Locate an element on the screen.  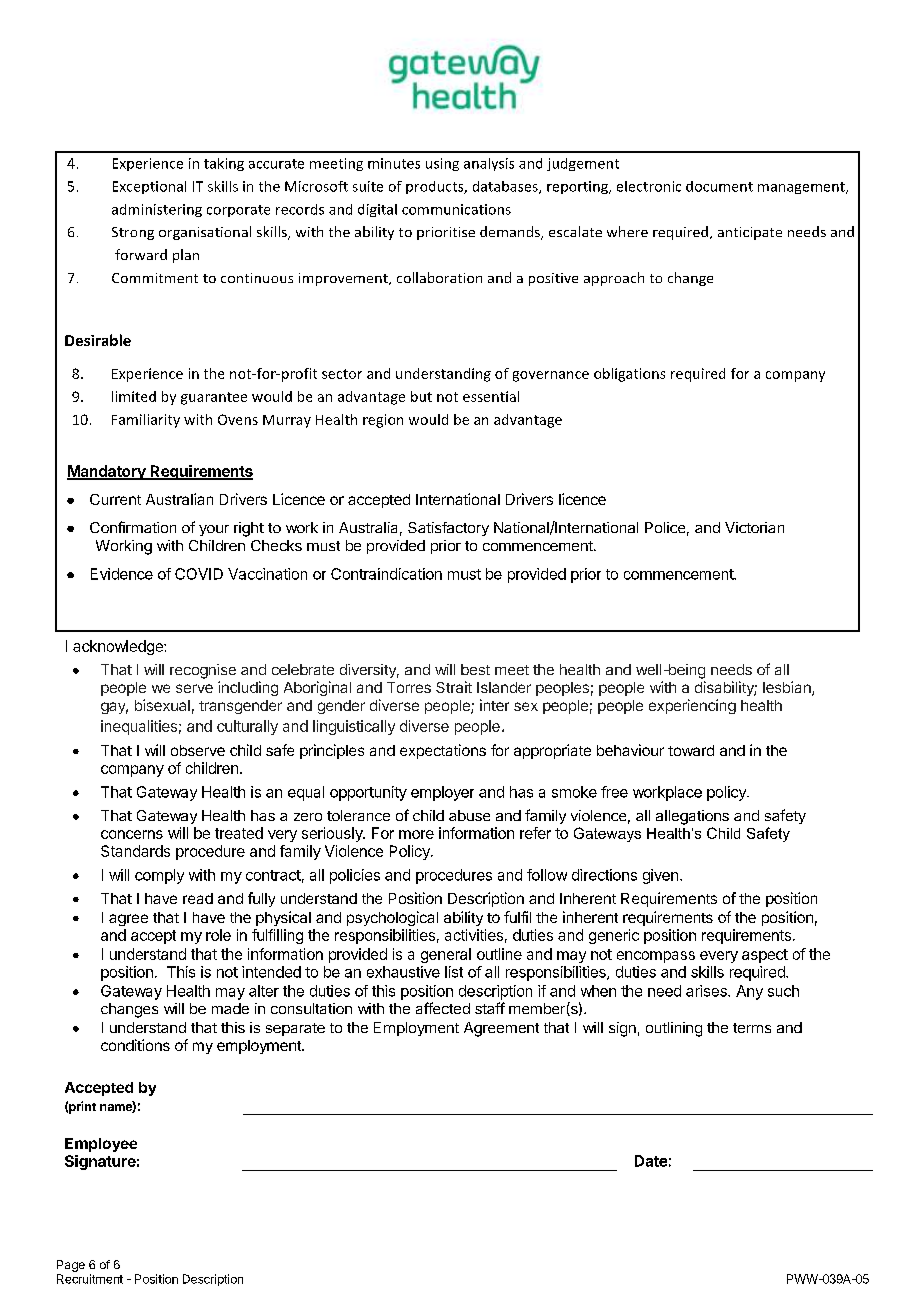
bisexual is located at coordinates (162, 705).
